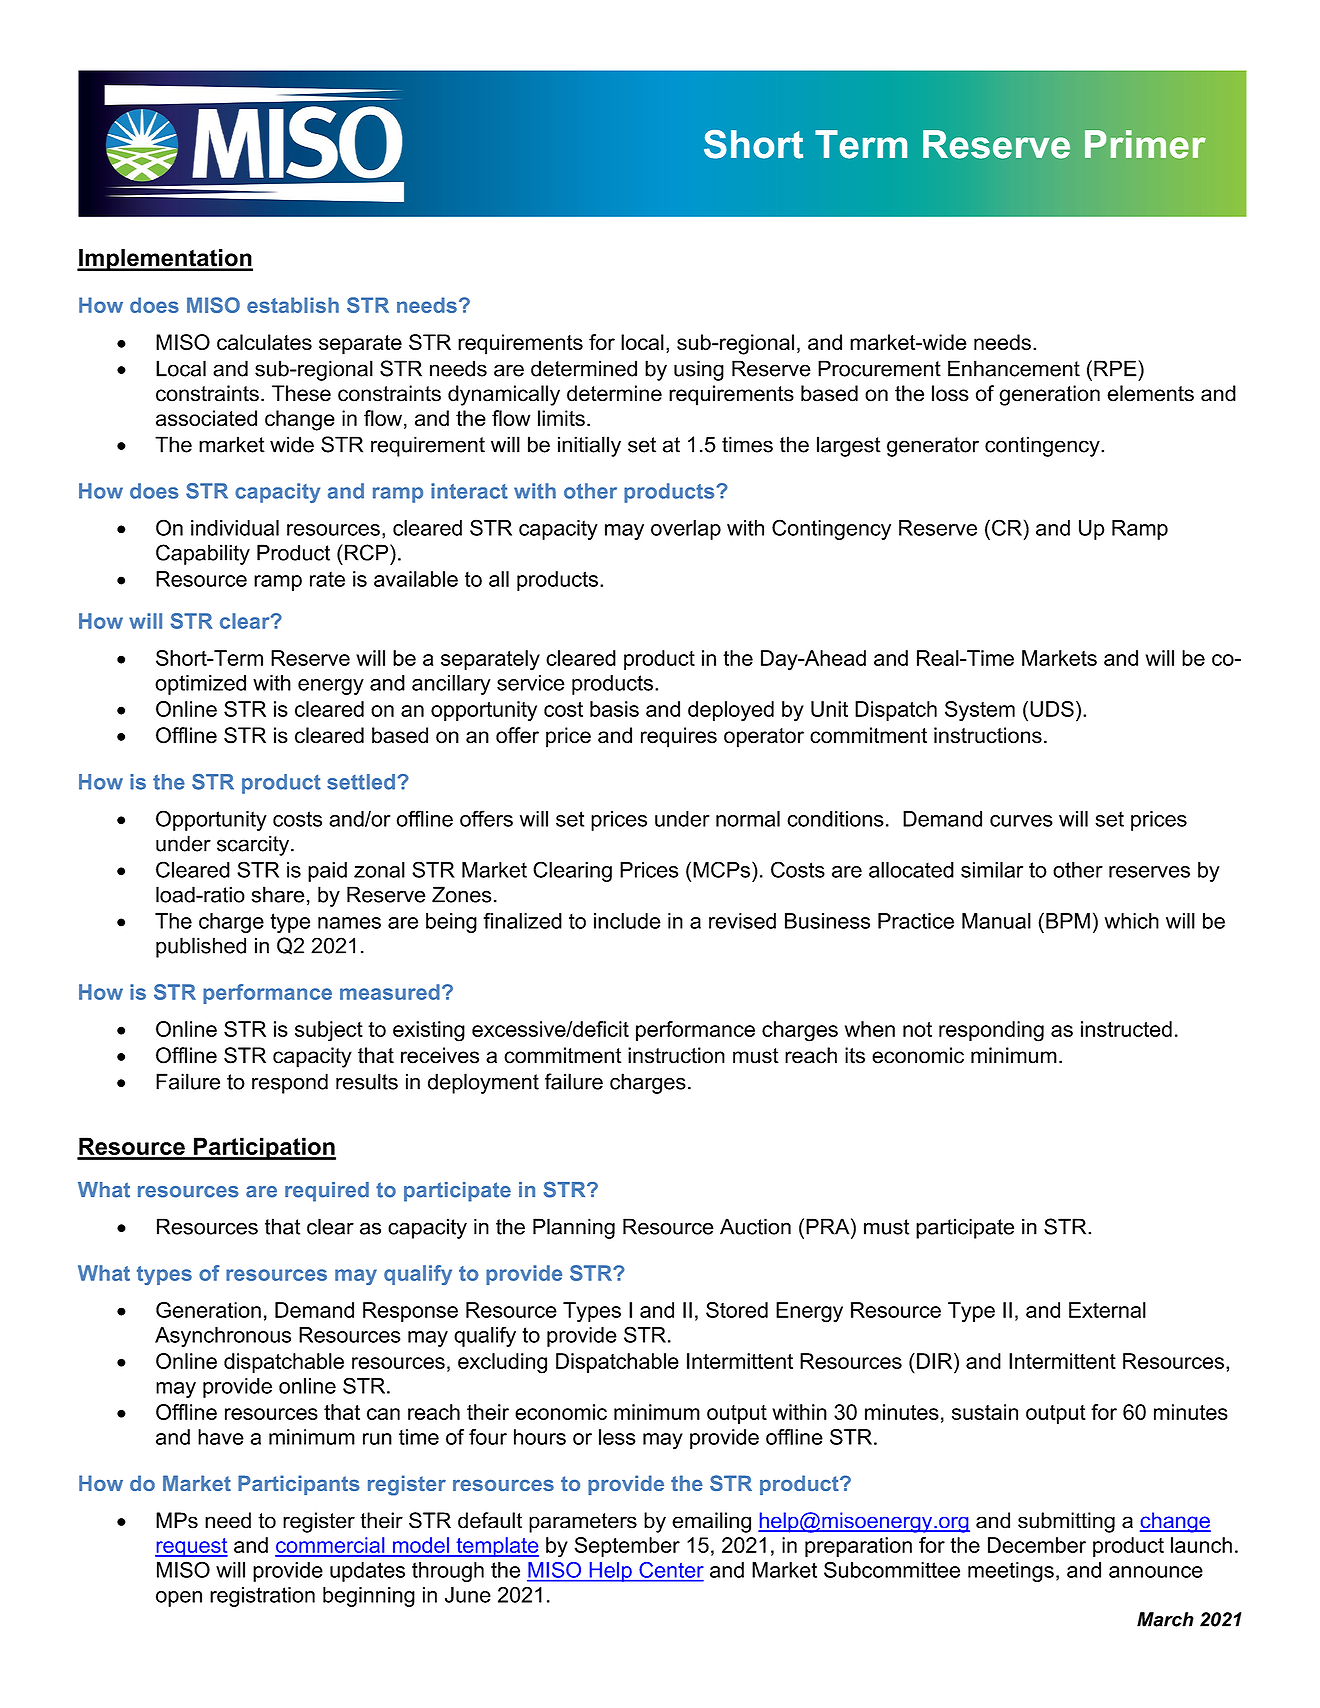  Describe the element at coordinates (165, 260) in the screenshot. I see `Implementation` at that location.
